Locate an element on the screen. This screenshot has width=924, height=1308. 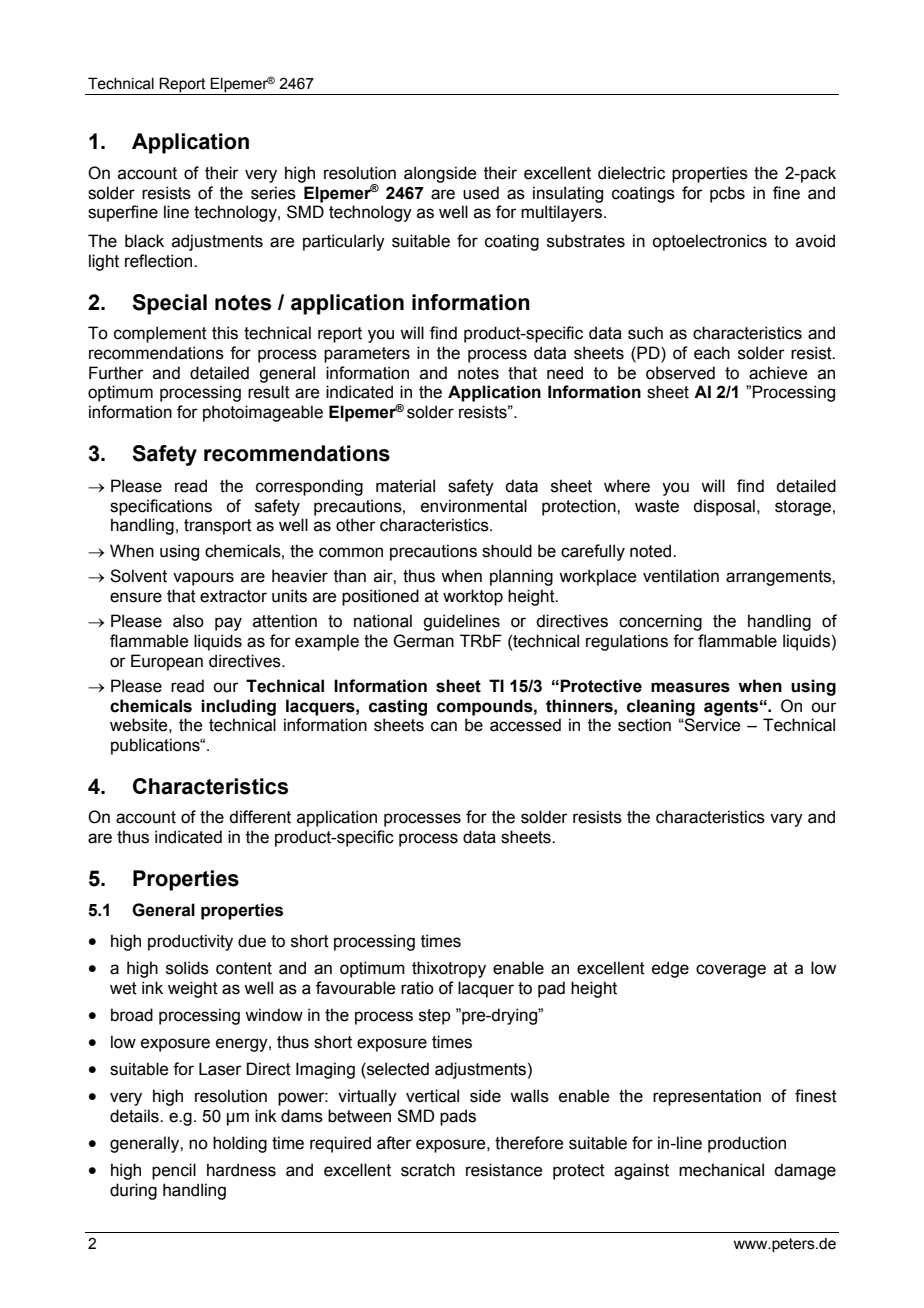
can is located at coordinates (444, 726).
